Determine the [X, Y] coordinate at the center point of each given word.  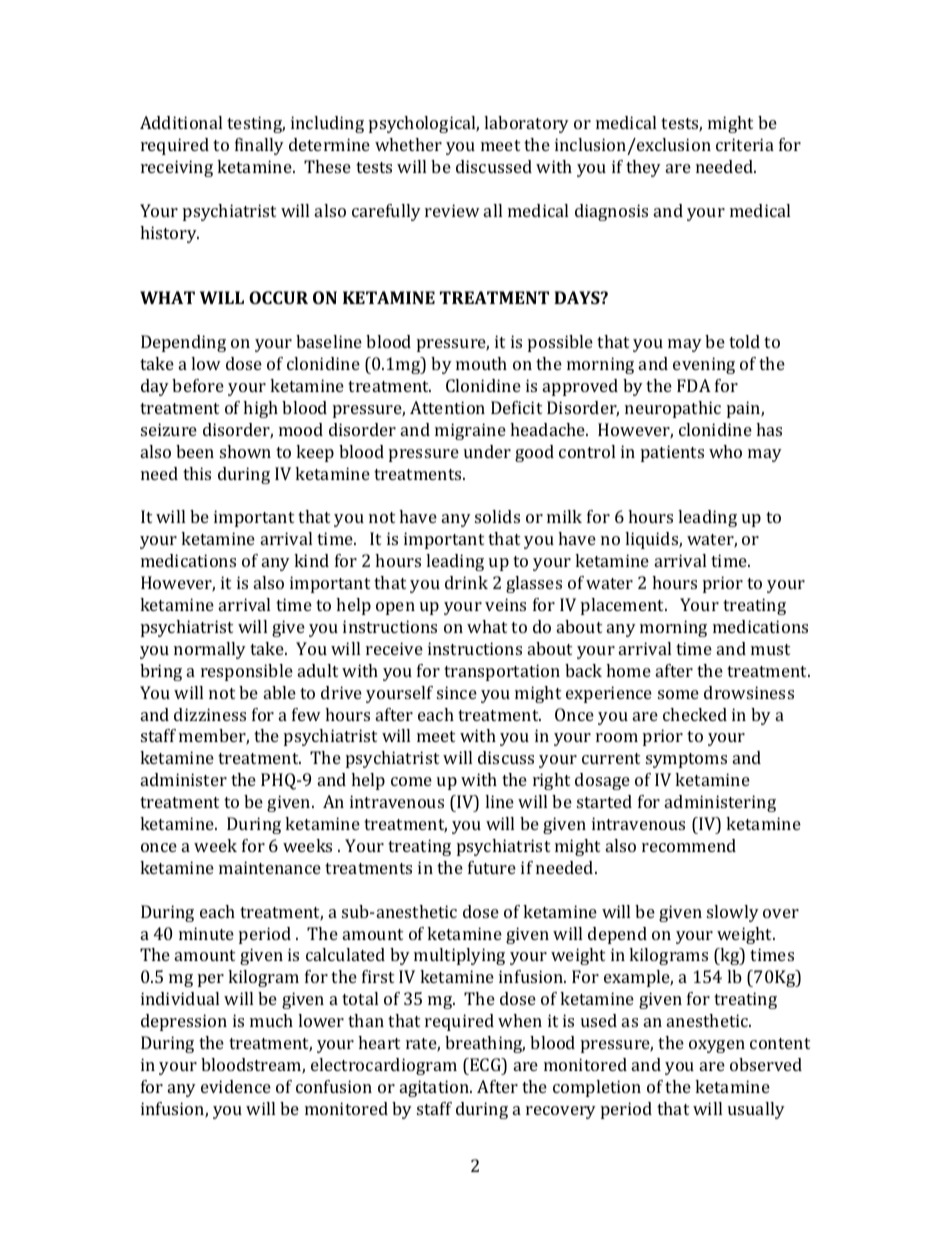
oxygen [717, 1046]
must [770, 649]
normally [210, 650]
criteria [745, 144]
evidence [236, 1086]
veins [505, 604]
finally [259, 146]
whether [408, 144]
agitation [436, 1088]
